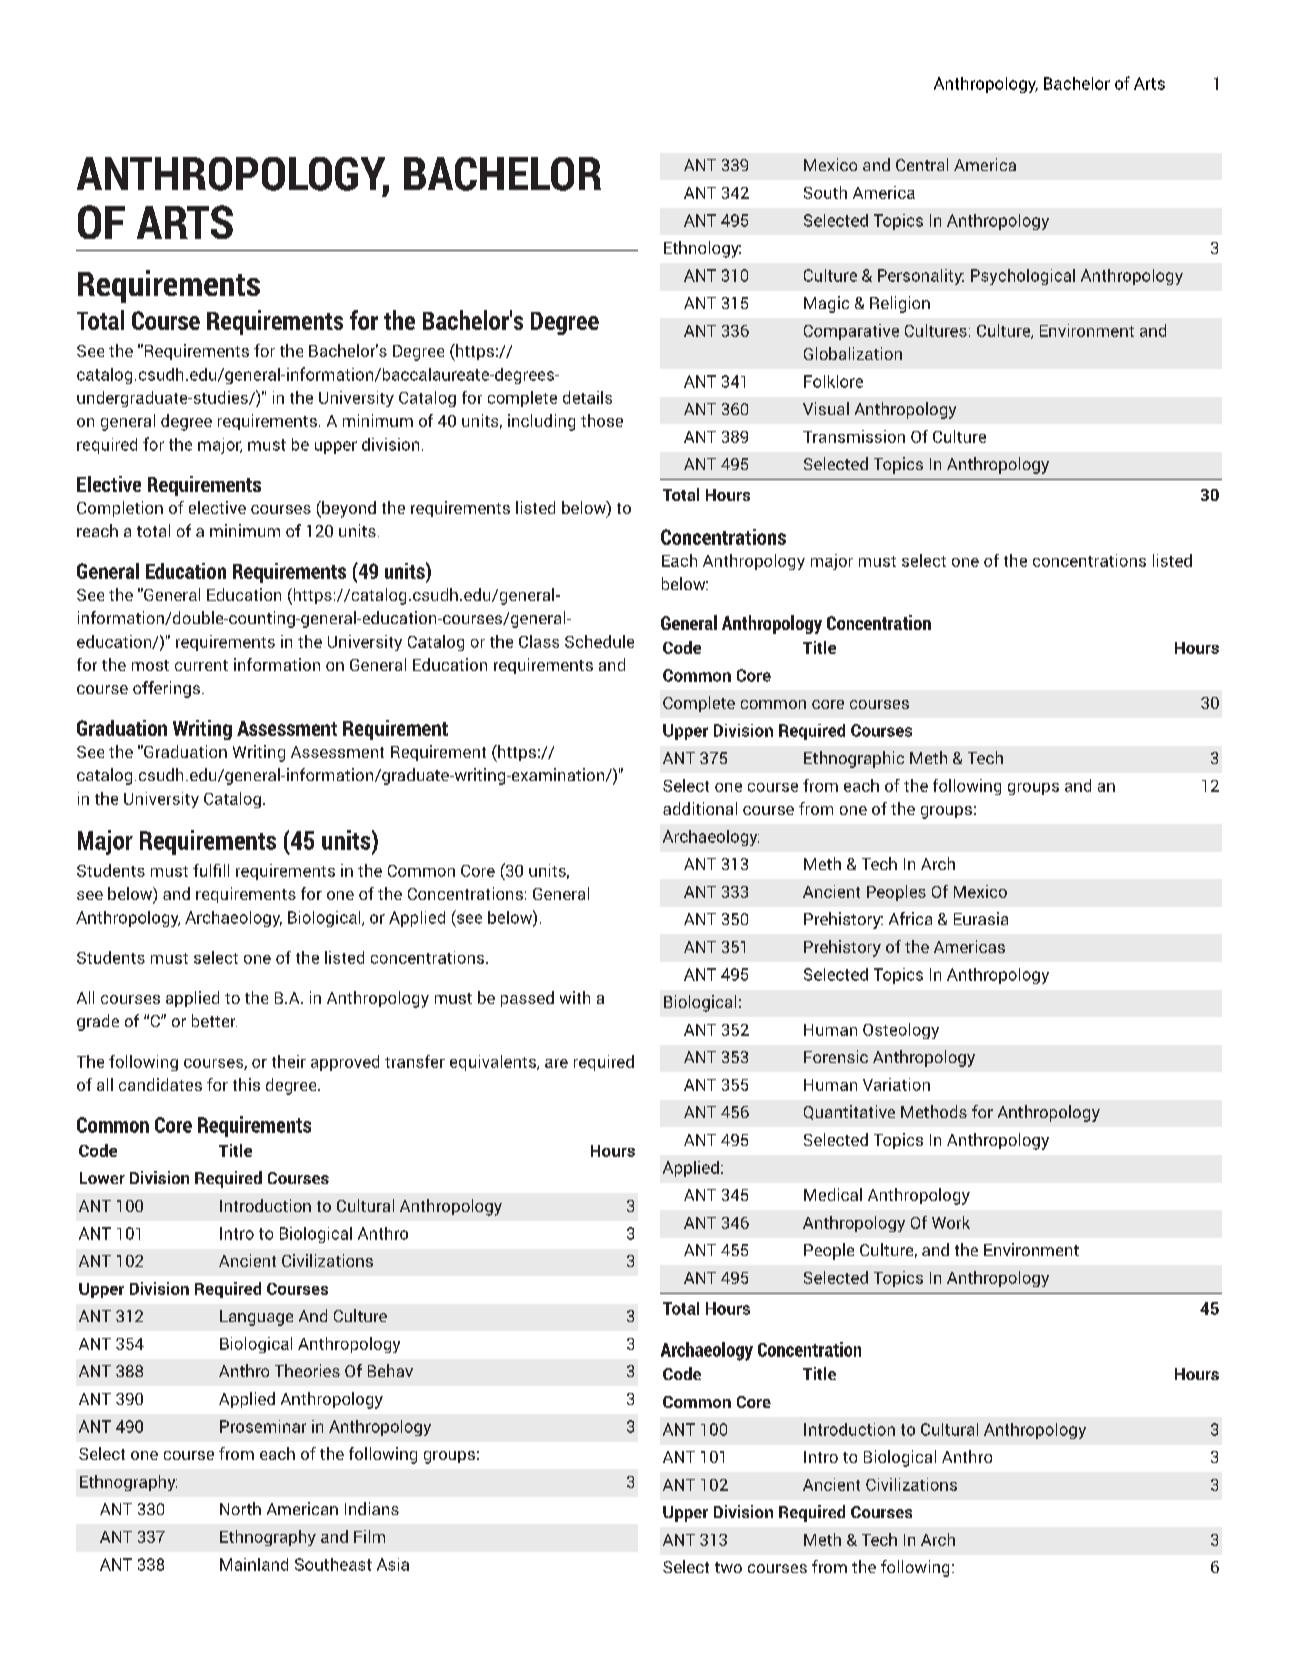  What do you see at coordinates (587, 397) in the screenshot?
I see `details` at bounding box center [587, 397].
